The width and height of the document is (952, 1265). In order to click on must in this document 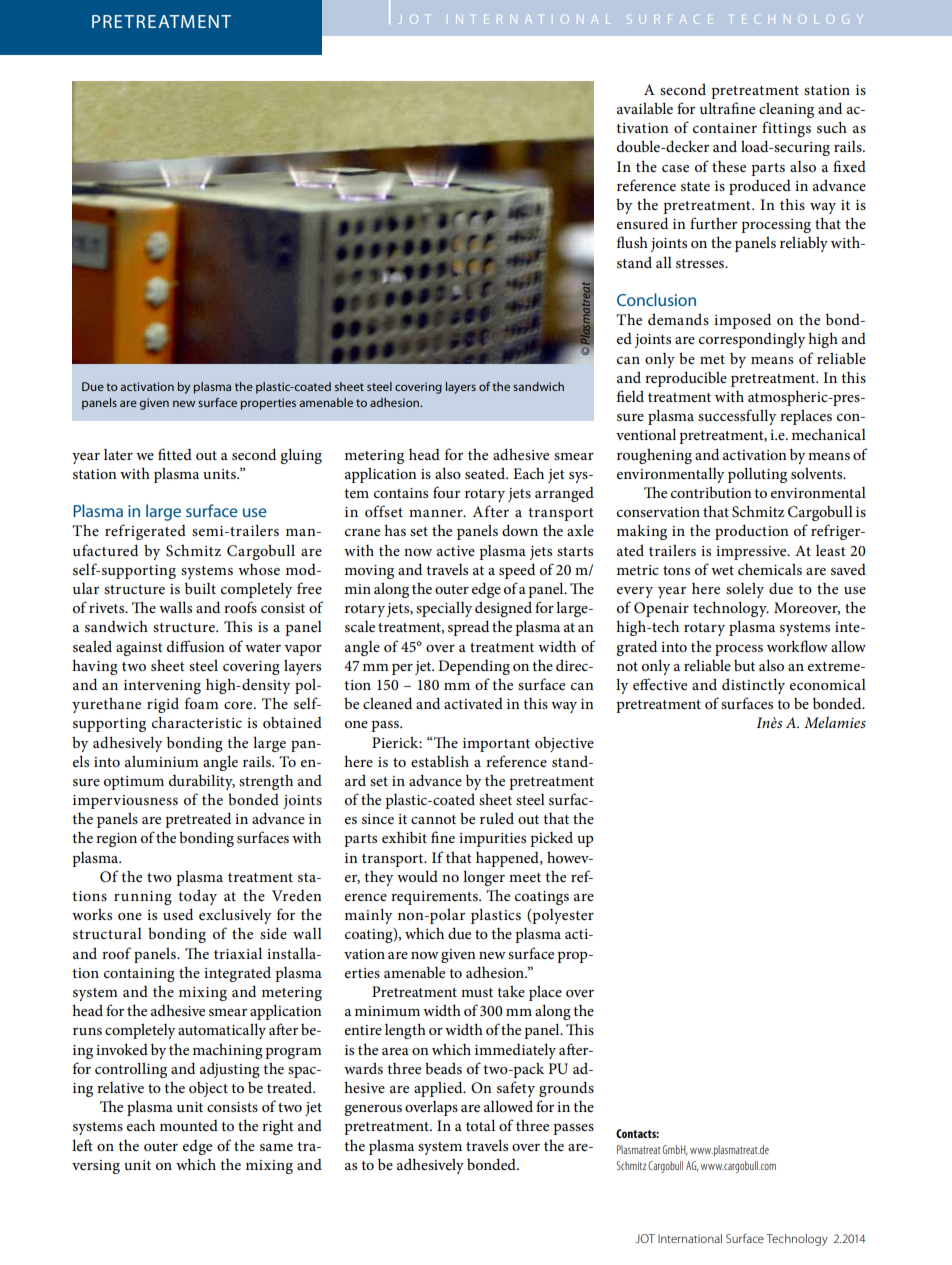, I will do `click(477, 992)`.
